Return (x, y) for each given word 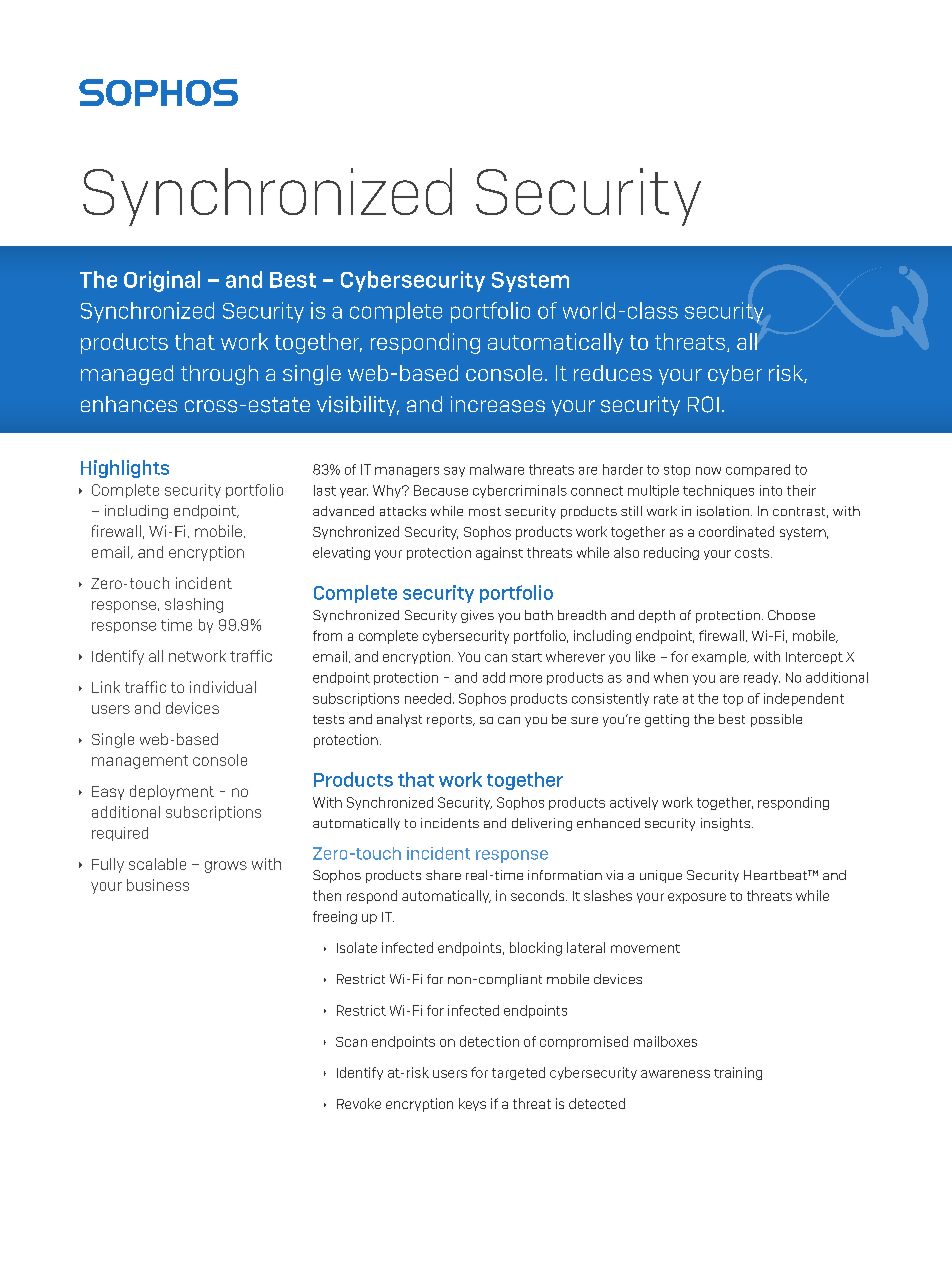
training (738, 1073)
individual (223, 687)
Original (162, 281)
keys (472, 1104)
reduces (613, 373)
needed (428, 698)
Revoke (359, 1103)
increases (498, 404)
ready (762, 678)
